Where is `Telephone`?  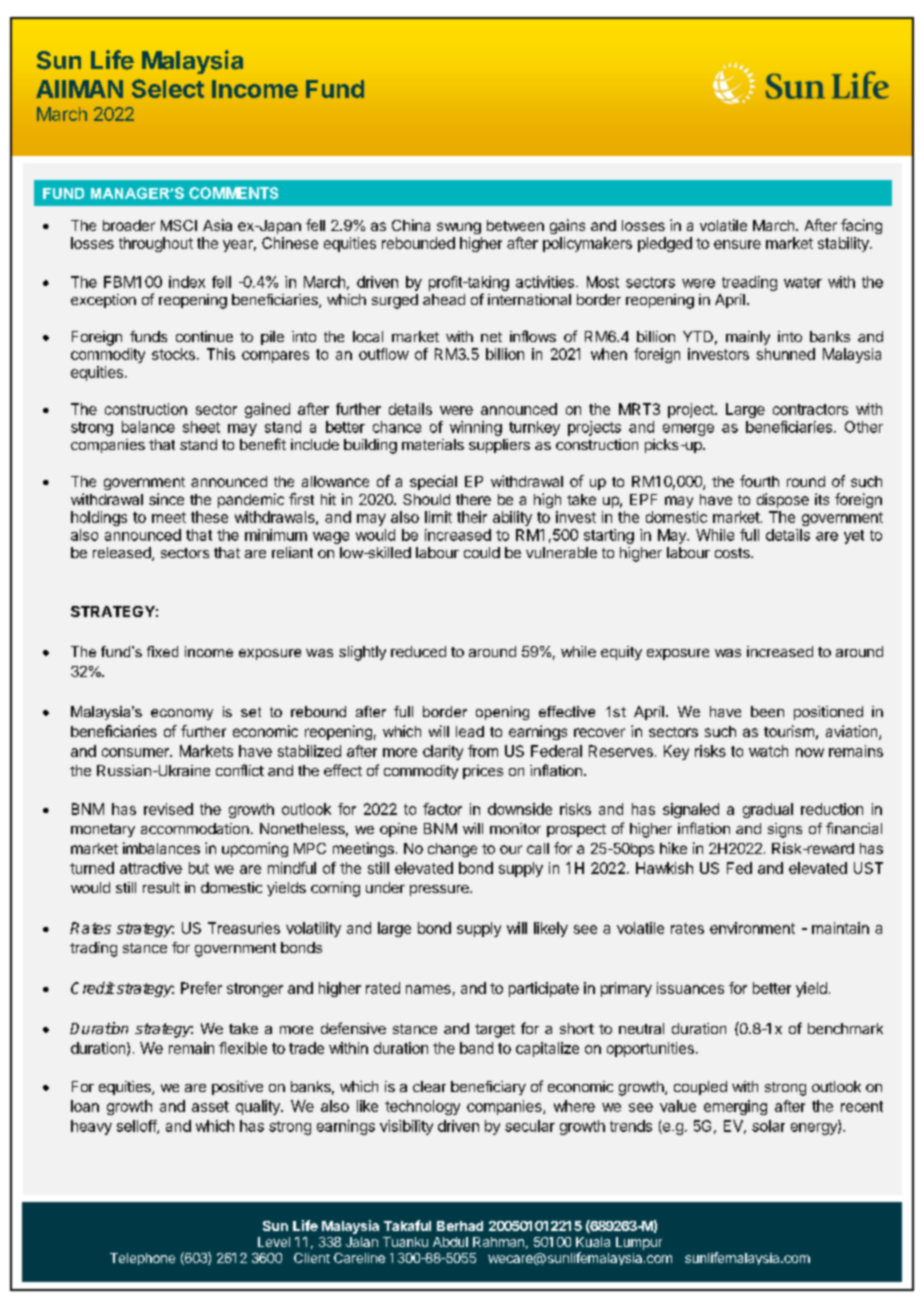
Telephone is located at coordinates (142, 1259).
